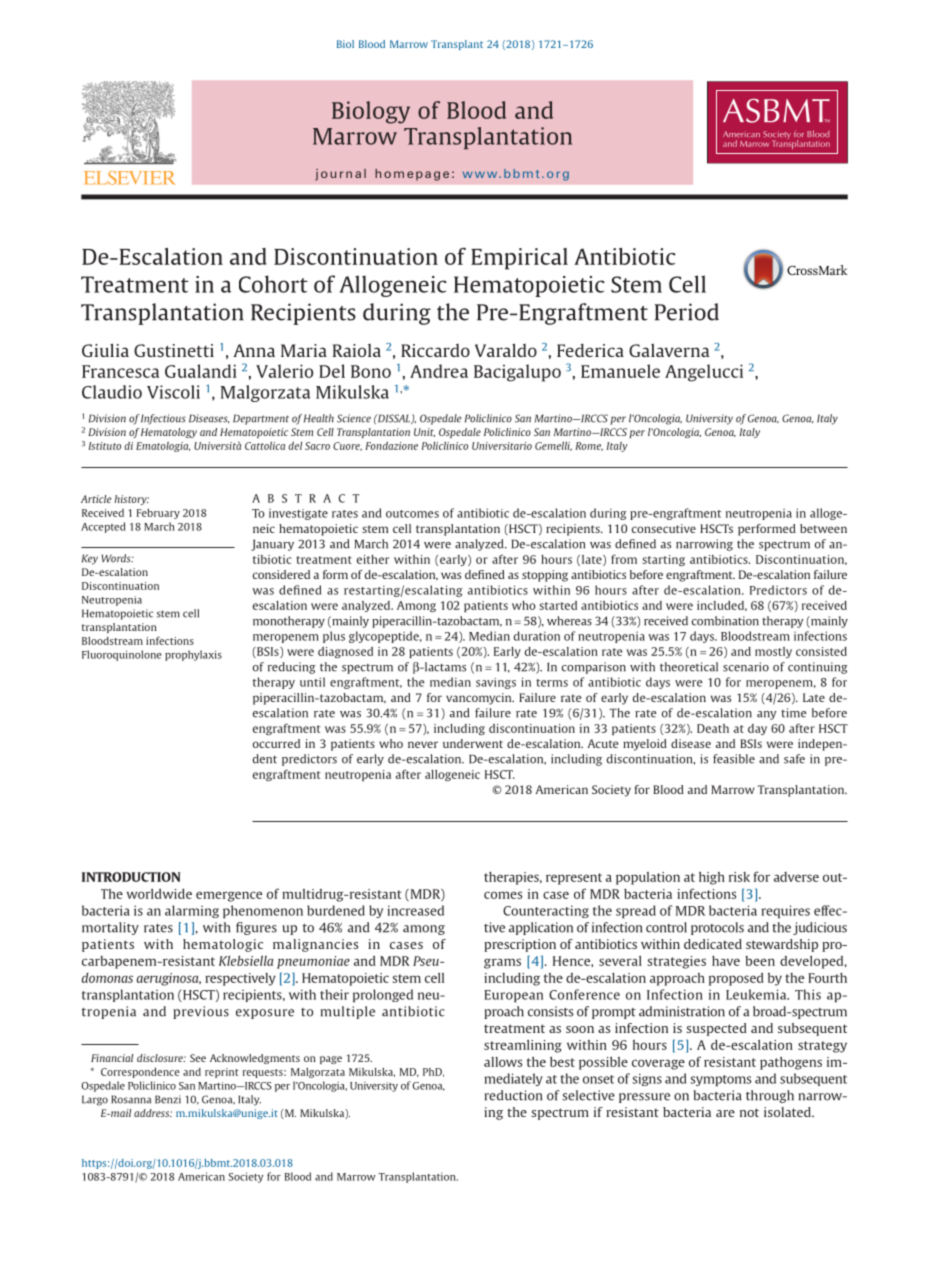 This page has height=1270, width=952. I want to click on between, so click(823, 528).
